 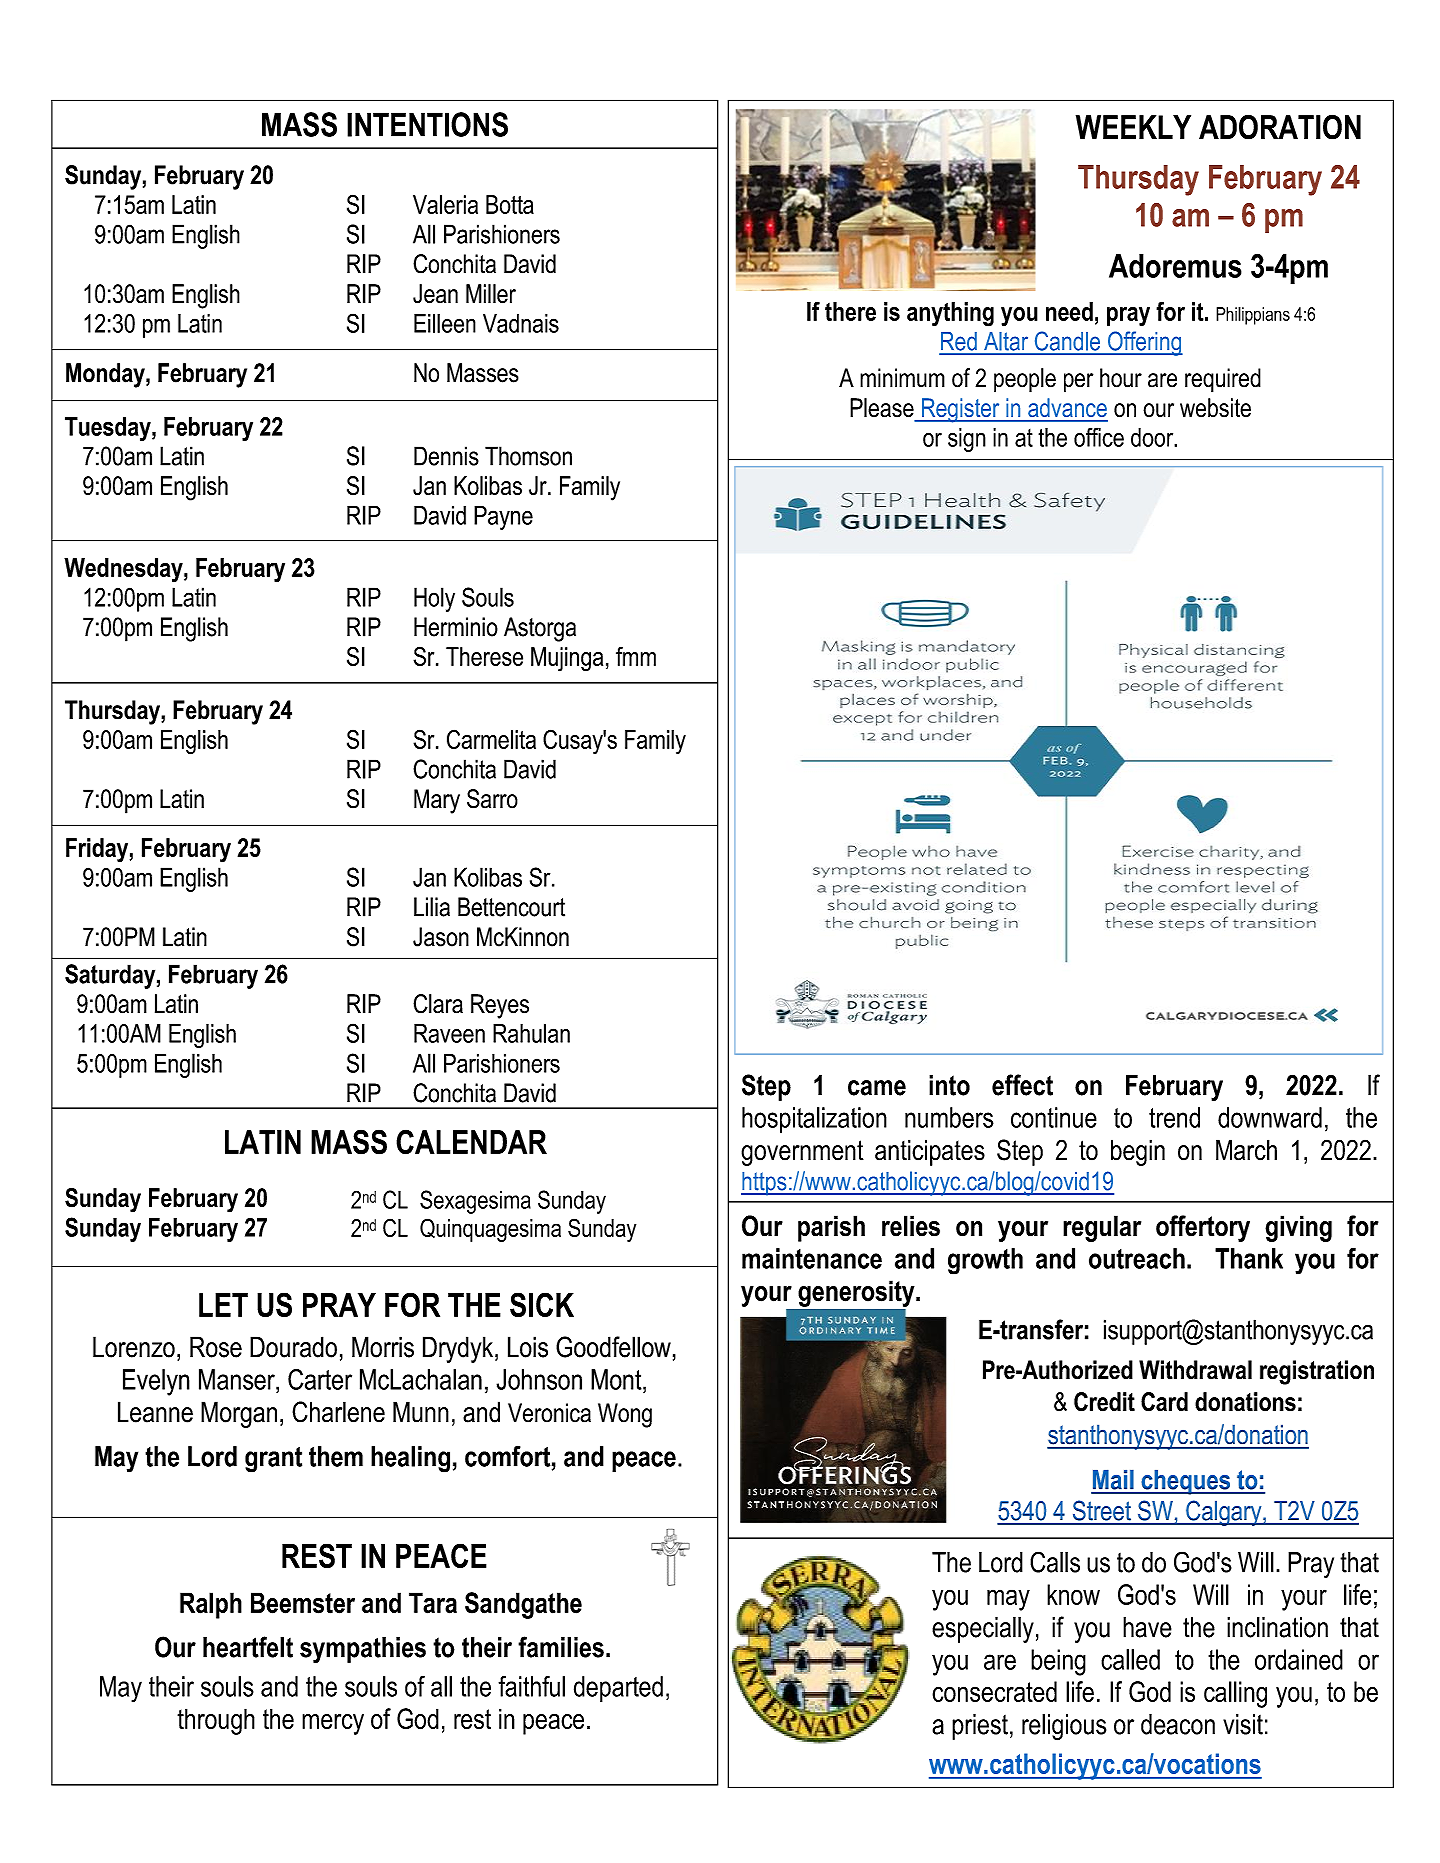 I want to click on INTENTIONS, so click(x=427, y=124).
